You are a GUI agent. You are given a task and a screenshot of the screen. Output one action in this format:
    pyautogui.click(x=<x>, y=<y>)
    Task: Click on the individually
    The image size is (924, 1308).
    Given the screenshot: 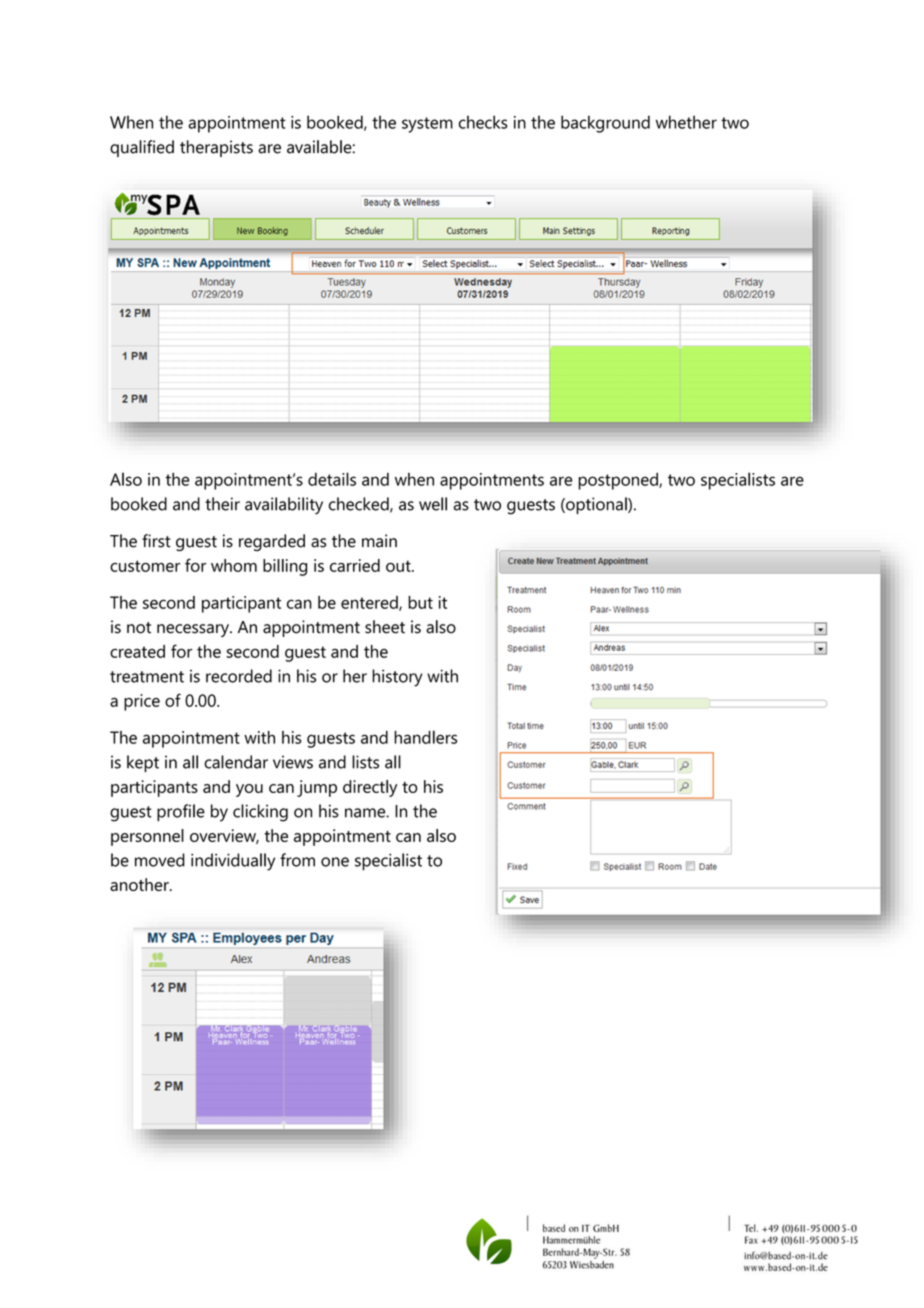 What is the action you would take?
    pyautogui.click(x=233, y=862)
